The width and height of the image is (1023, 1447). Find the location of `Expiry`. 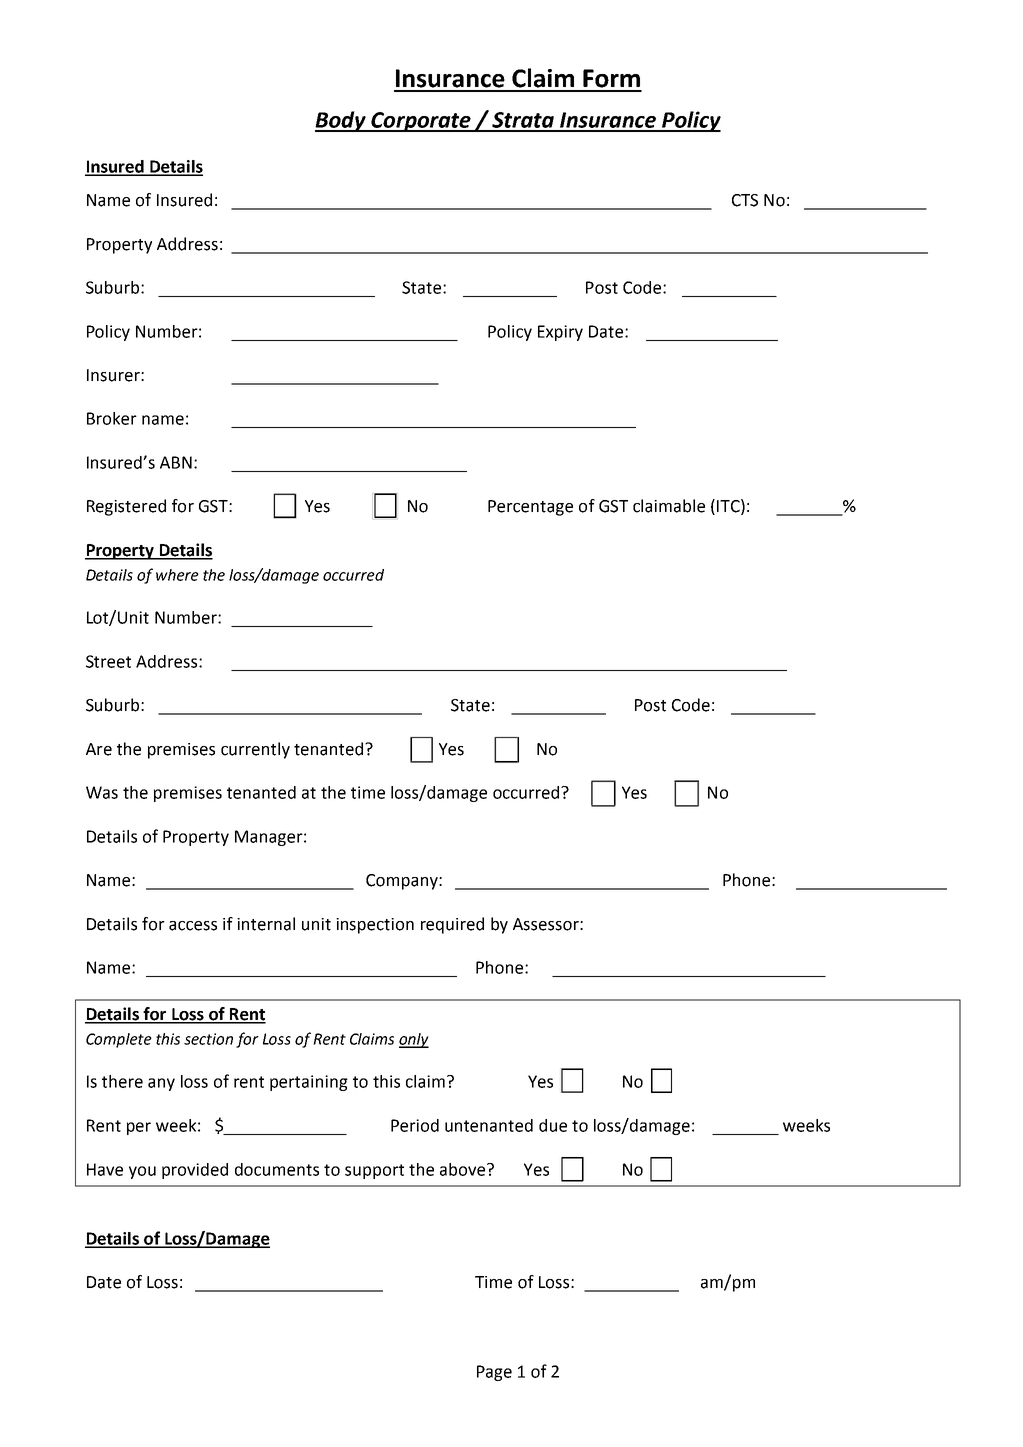

Expiry is located at coordinates (560, 333).
